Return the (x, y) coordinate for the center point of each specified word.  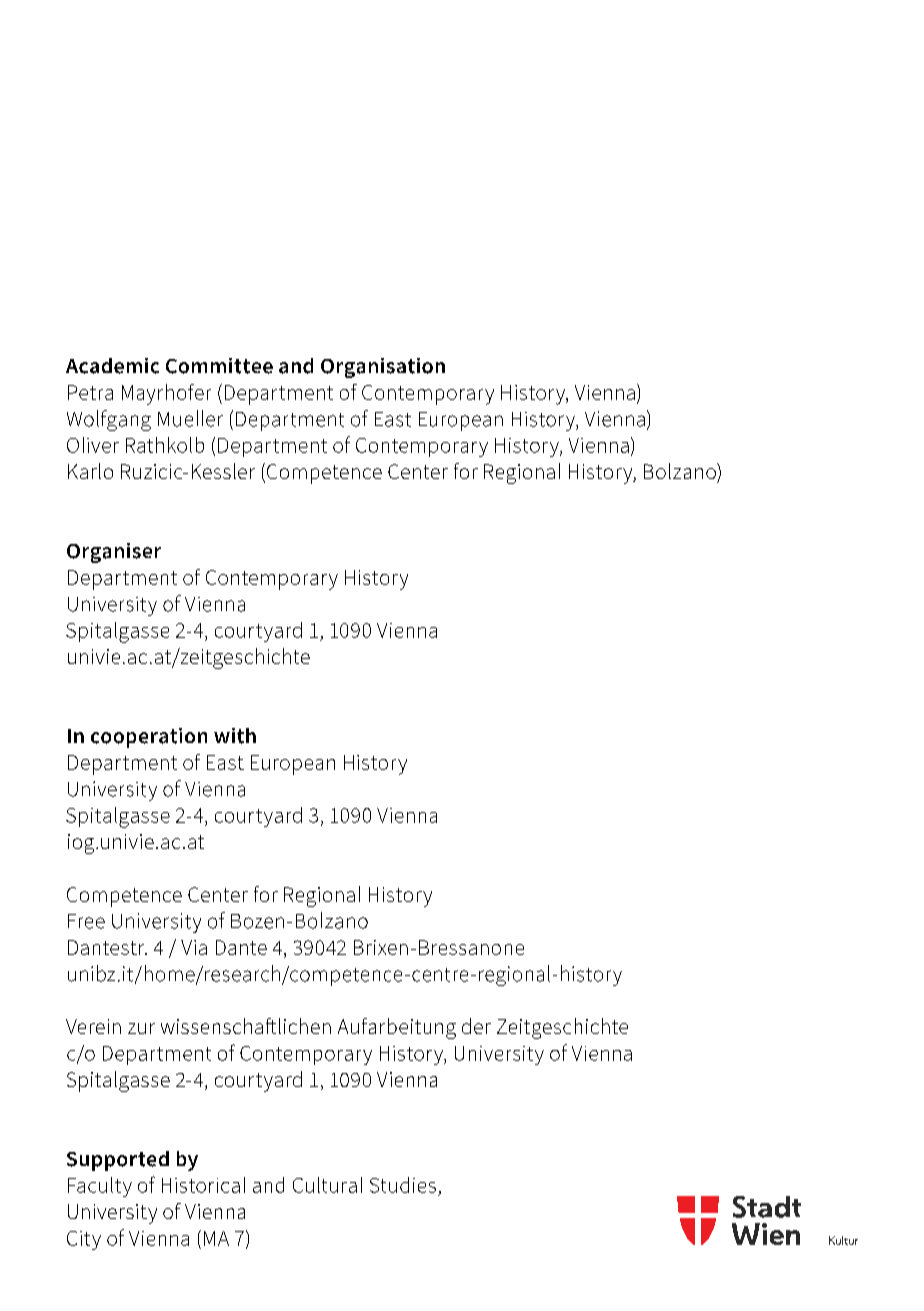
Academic (112, 366)
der (476, 1026)
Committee (219, 366)
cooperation (149, 738)
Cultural (327, 1185)
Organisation (383, 368)
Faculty (100, 1187)
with (235, 736)
